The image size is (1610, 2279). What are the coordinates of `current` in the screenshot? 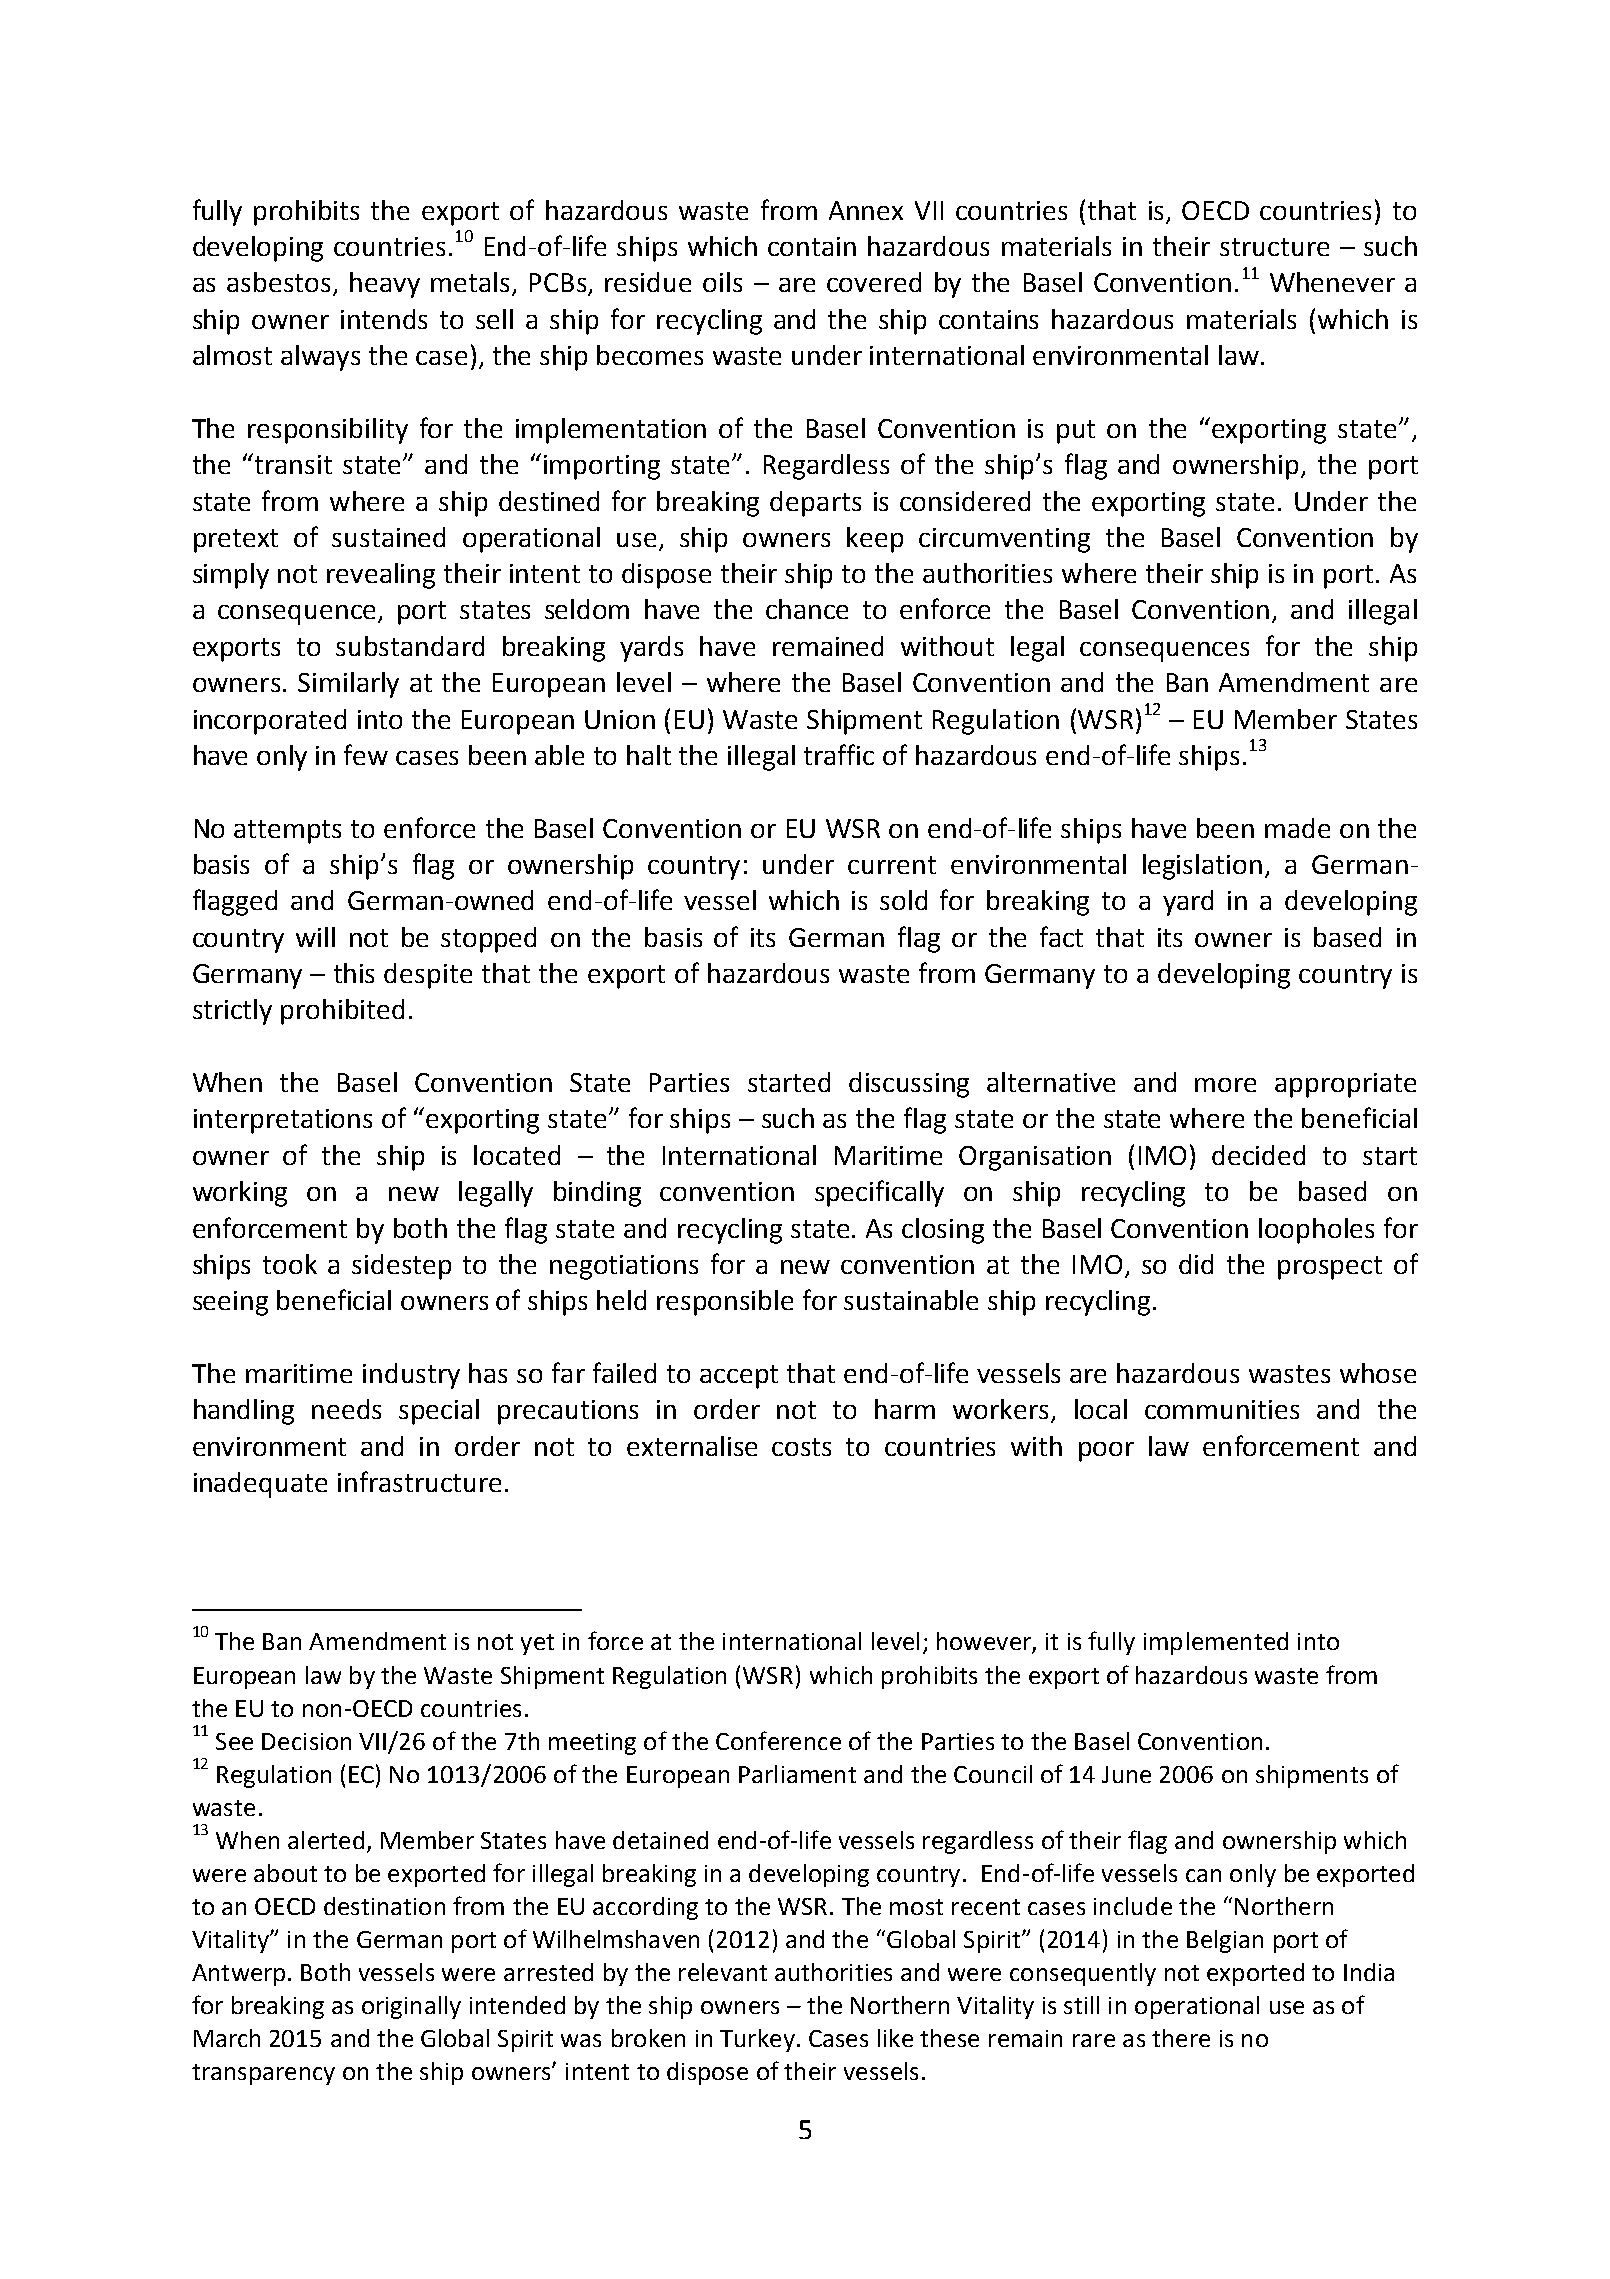 It's located at (892, 865).
